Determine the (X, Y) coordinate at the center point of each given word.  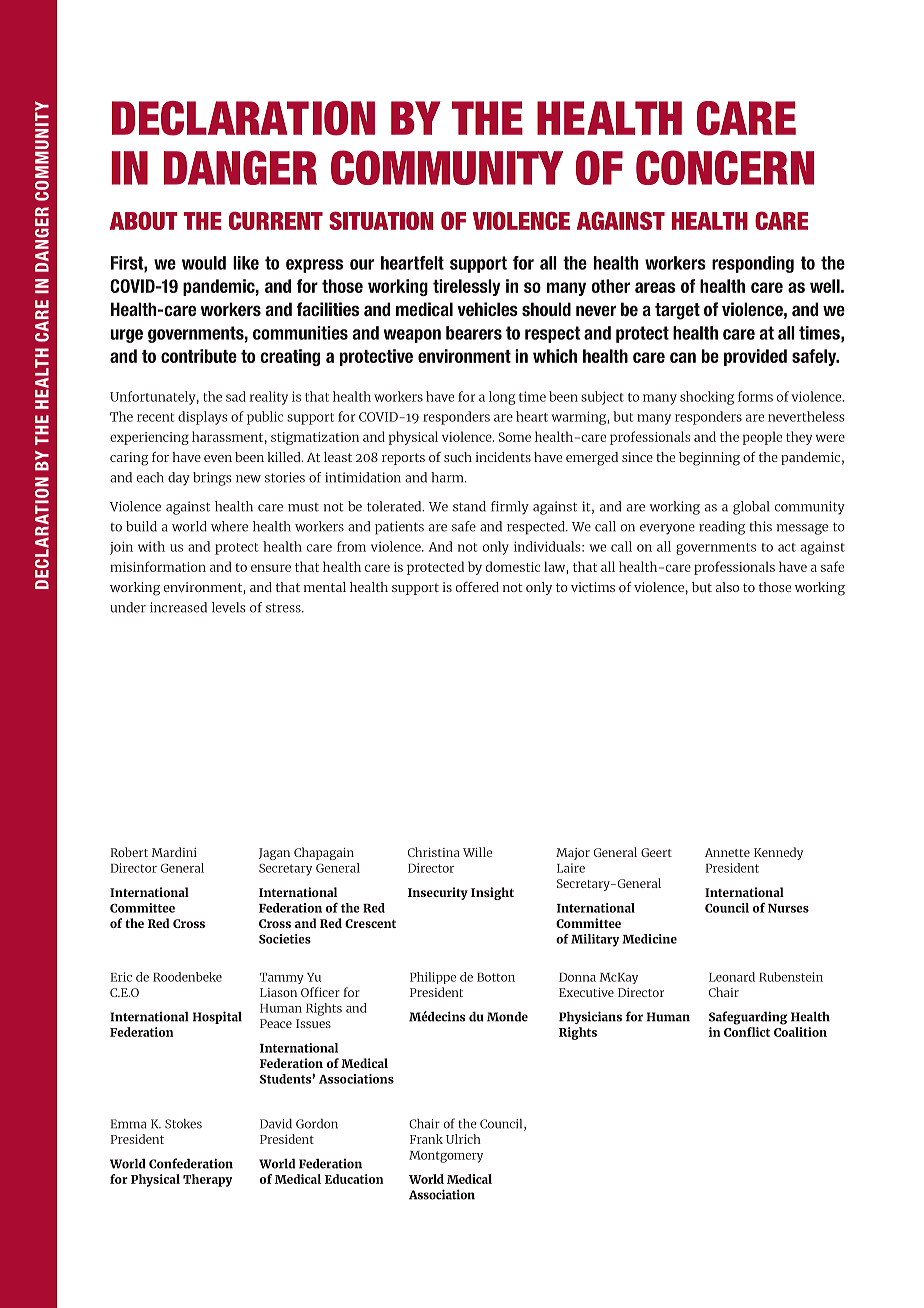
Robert (129, 852)
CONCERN (725, 167)
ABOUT (143, 220)
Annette (727, 852)
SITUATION (381, 220)
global (751, 508)
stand (469, 506)
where (229, 526)
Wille (477, 852)
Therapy (207, 1180)
